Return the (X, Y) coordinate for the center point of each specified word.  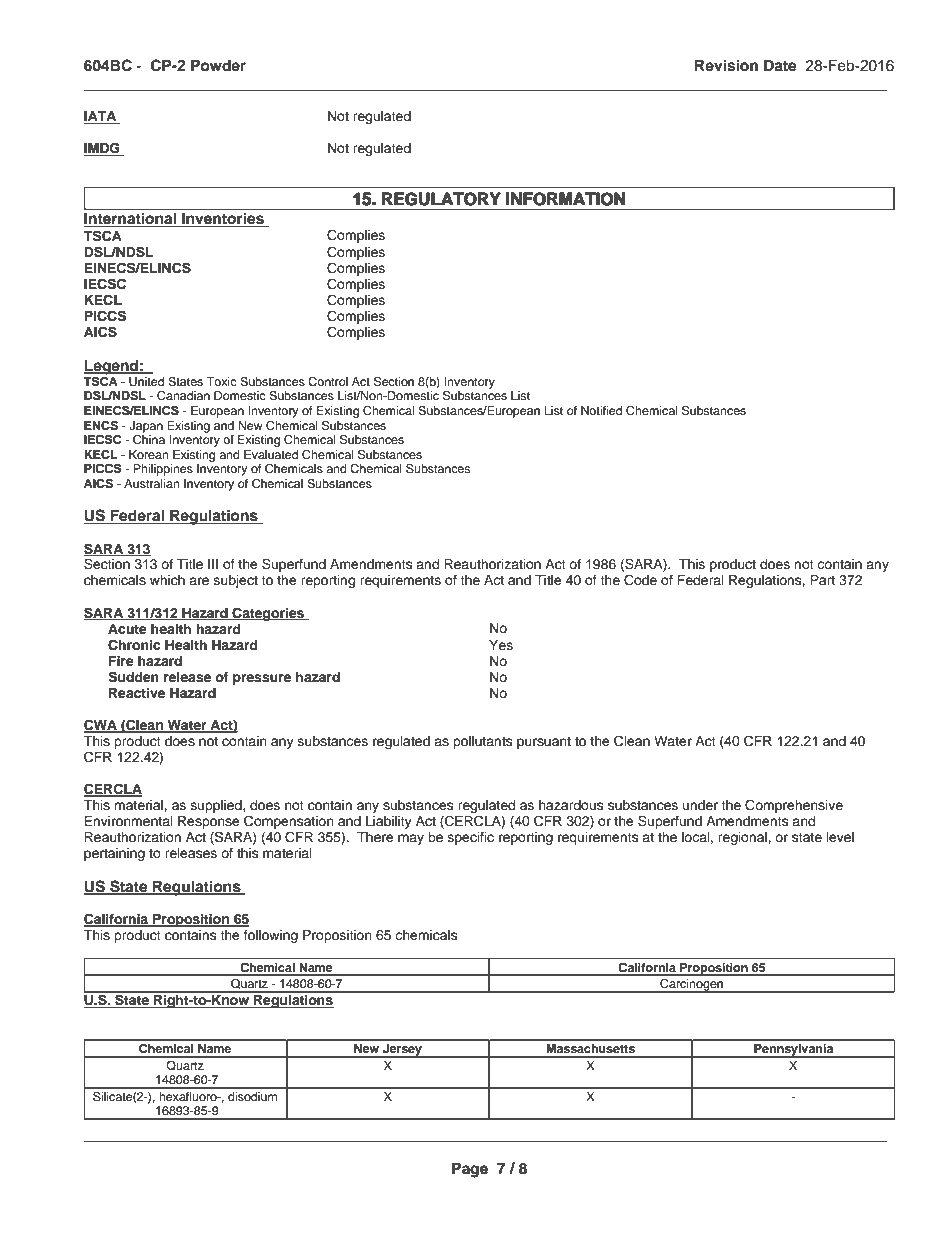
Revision (726, 65)
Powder (218, 65)
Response (209, 822)
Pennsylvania (794, 1051)
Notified (601, 410)
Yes (501, 645)
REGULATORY (441, 199)
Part (822, 580)
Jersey (402, 1051)
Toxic (221, 381)
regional (743, 838)
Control (328, 382)
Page (470, 1170)
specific (471, 838)
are (199, 581)
